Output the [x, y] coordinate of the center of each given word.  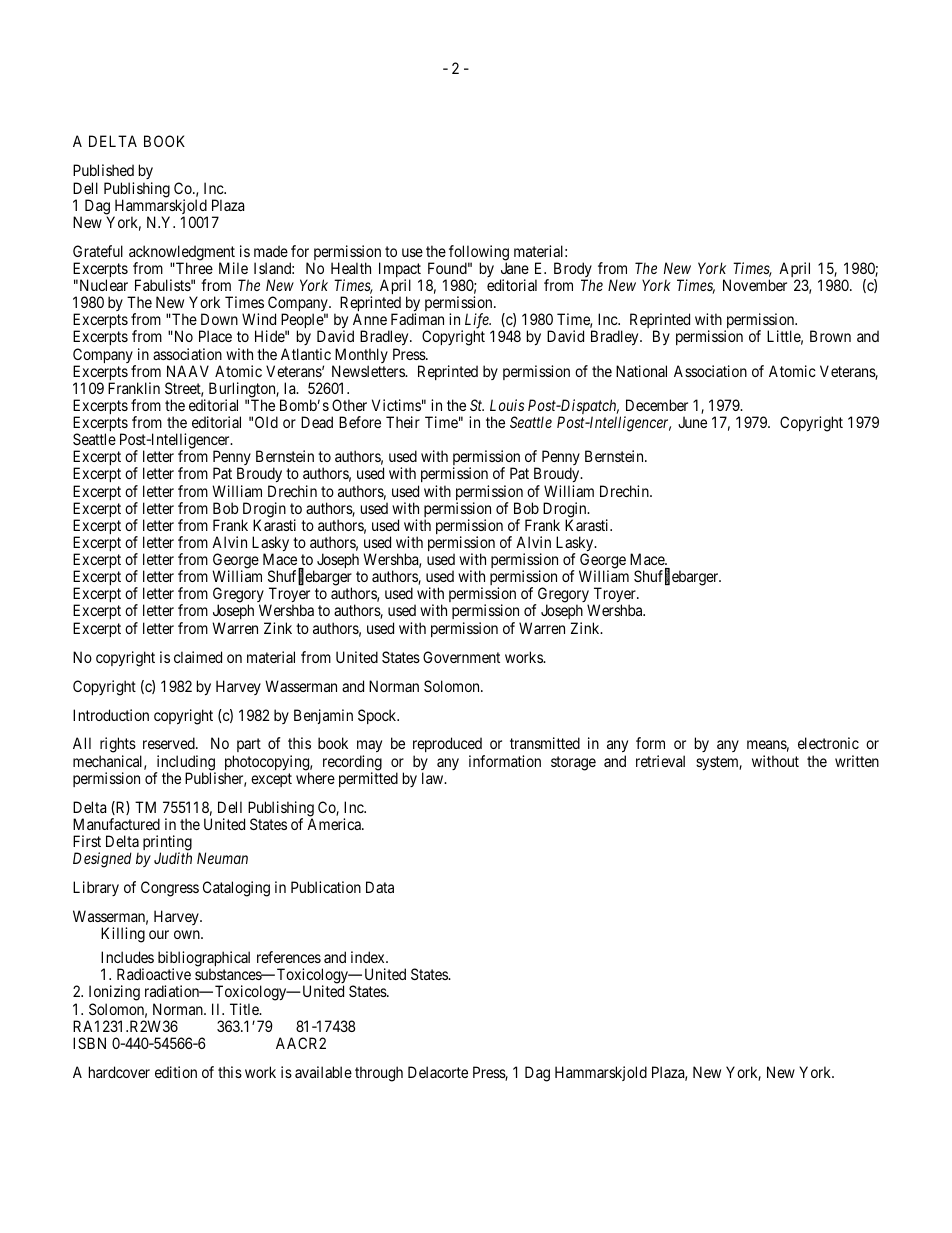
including [185, 764]
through [379, 1074]
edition [176, 1072]
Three [193, 268]
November [755, 285]
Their [403, 422]
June [692, 422]
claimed [198, 657]
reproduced [448, 746]
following [479, 254]
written [857, 761]
